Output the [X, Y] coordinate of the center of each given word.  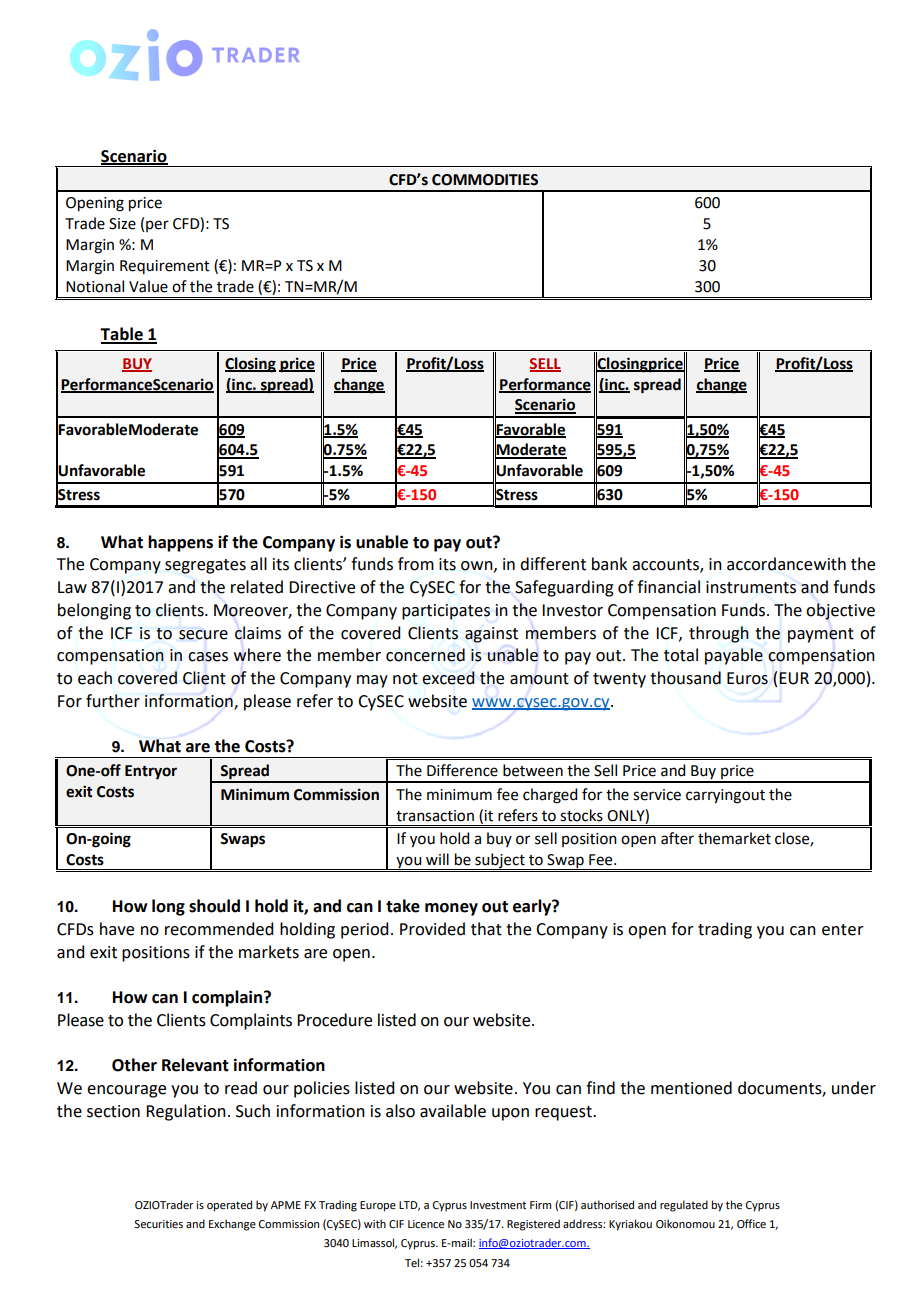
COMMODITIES [485, 180]
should [214, 906]
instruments [751, 587]
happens [180, 543]
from [416, 564]
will [437, 859]
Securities [158, 1224]
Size [122, 224]
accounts [666, 566]
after [677, 838]
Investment [498, 1205]
